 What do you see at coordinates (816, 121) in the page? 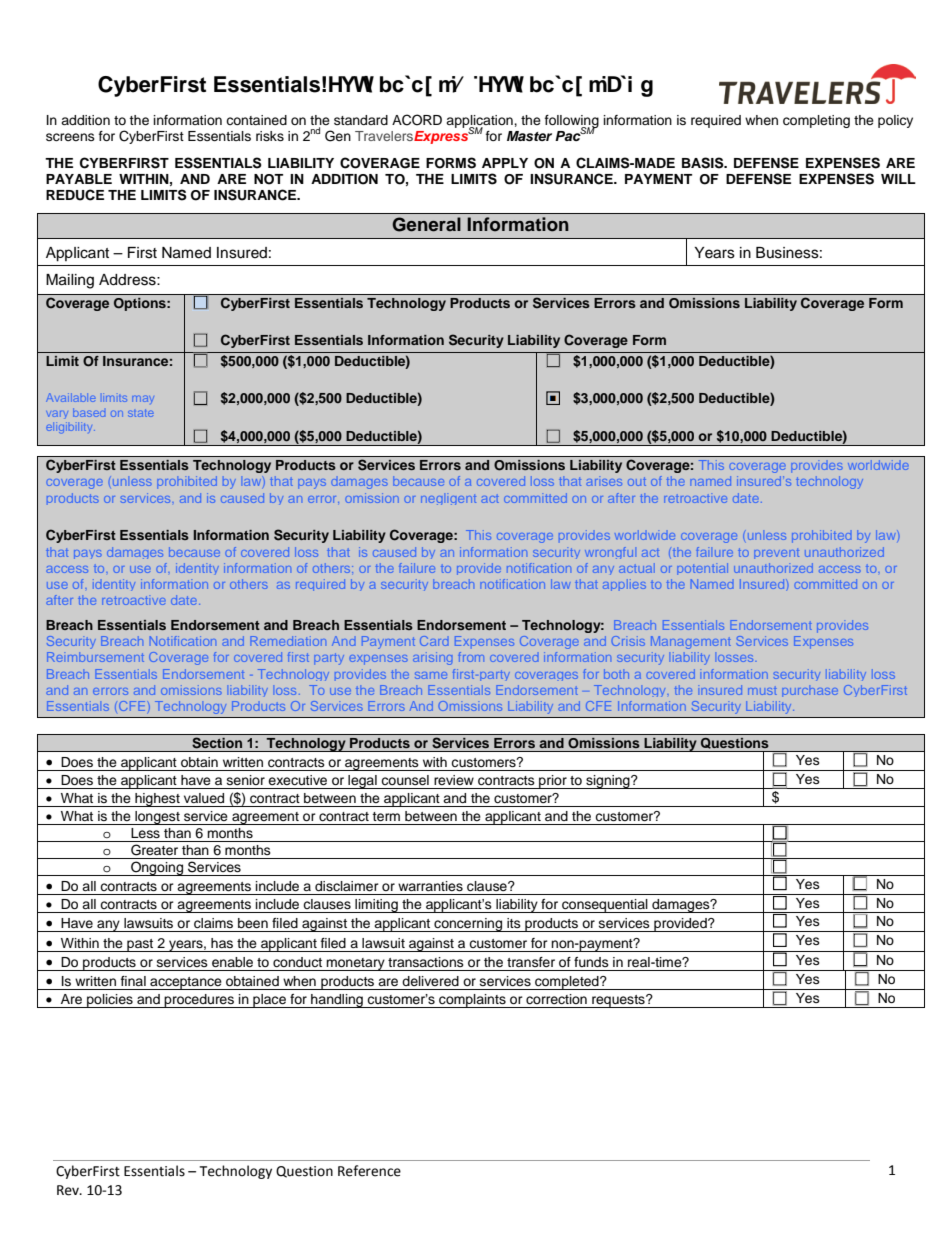
I see `completing` at bounding box center [816, 121].
